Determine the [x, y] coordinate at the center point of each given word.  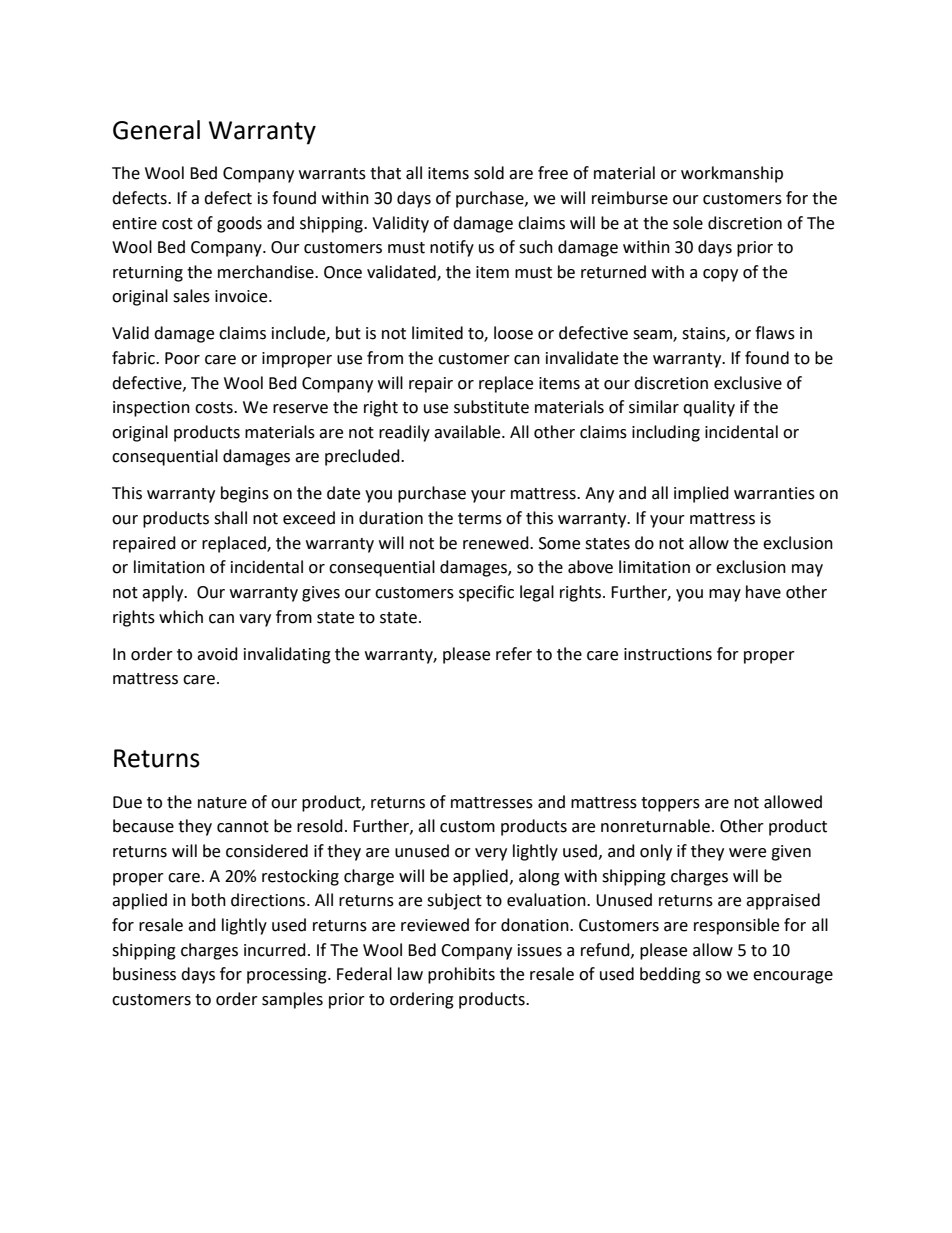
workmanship [732, 174]
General [156, 130]
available [468, 432]
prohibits [461, 975]
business [144, 974]
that [385, 173]
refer [514, 654]
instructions [668, 654]
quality [709, 408]
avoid [217, 654]
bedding [670, 975]
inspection [151, 409]
